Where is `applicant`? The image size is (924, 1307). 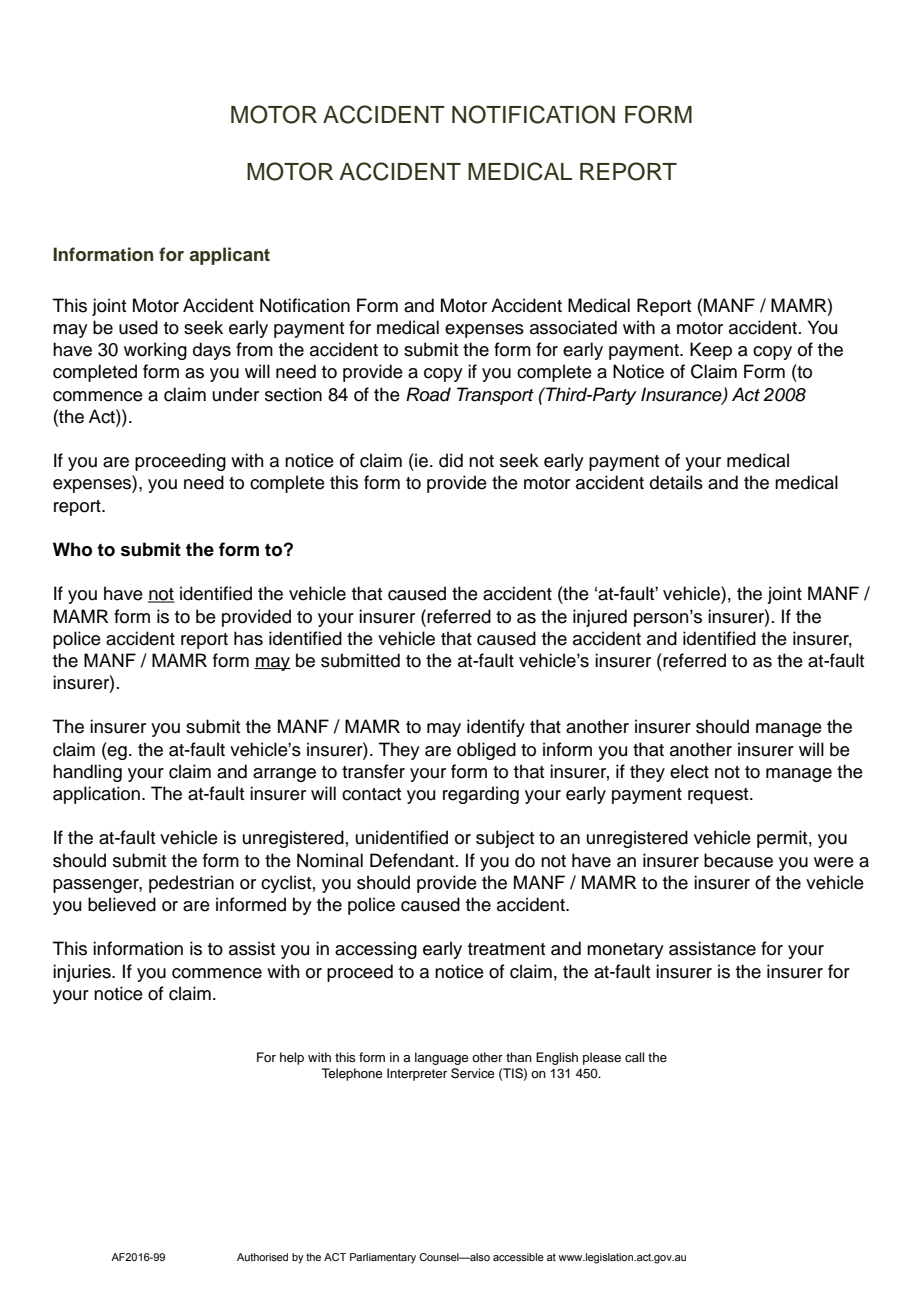
applicant is located at coordinates (230, 256).
